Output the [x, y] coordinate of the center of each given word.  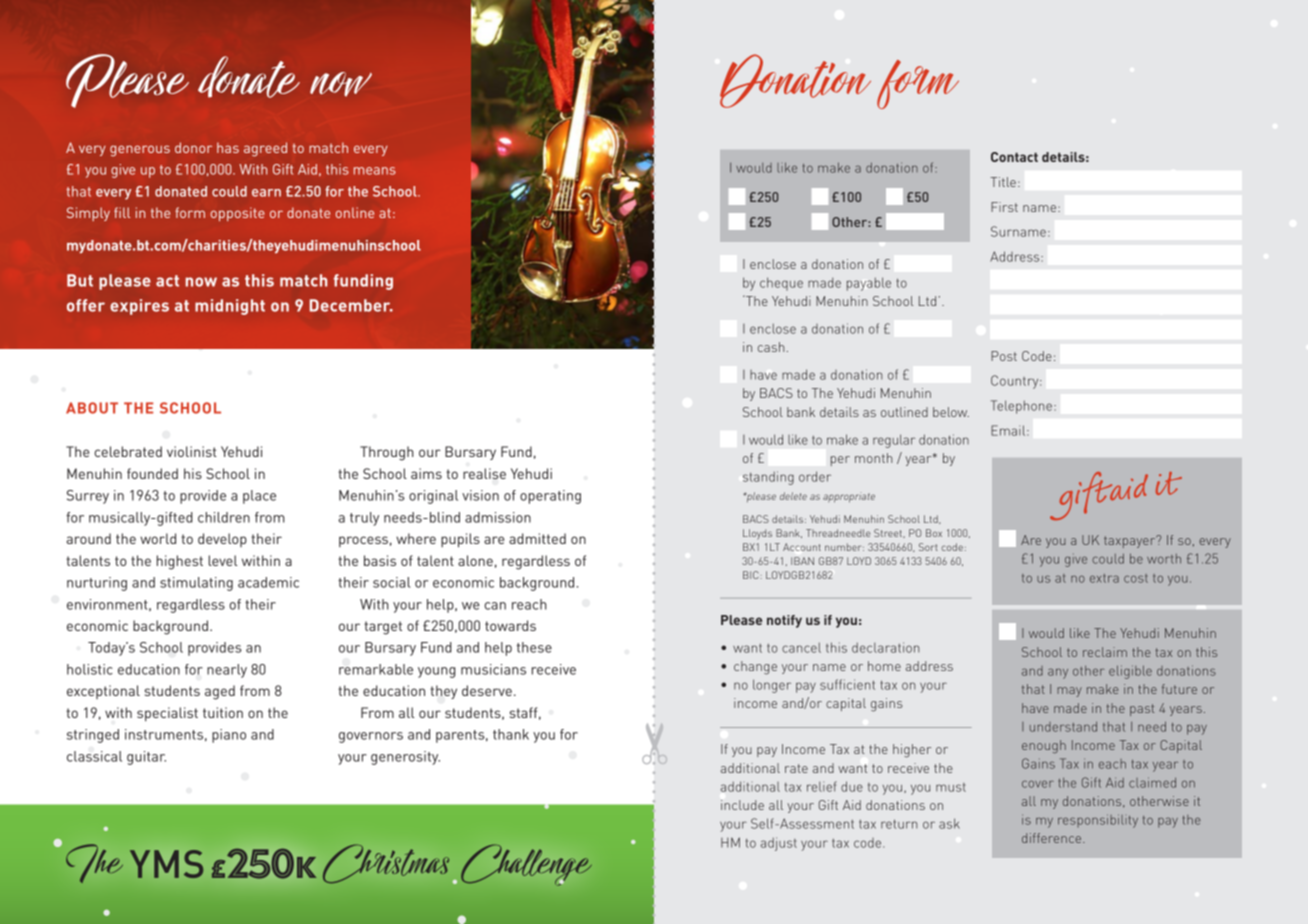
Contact [1014, 157]
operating [550, 497]
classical [94, 756]
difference [1053, 838]
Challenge [522, 865]
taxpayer [1131, 541]
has [228, 147]
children [224, 517]
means [375, 171]
